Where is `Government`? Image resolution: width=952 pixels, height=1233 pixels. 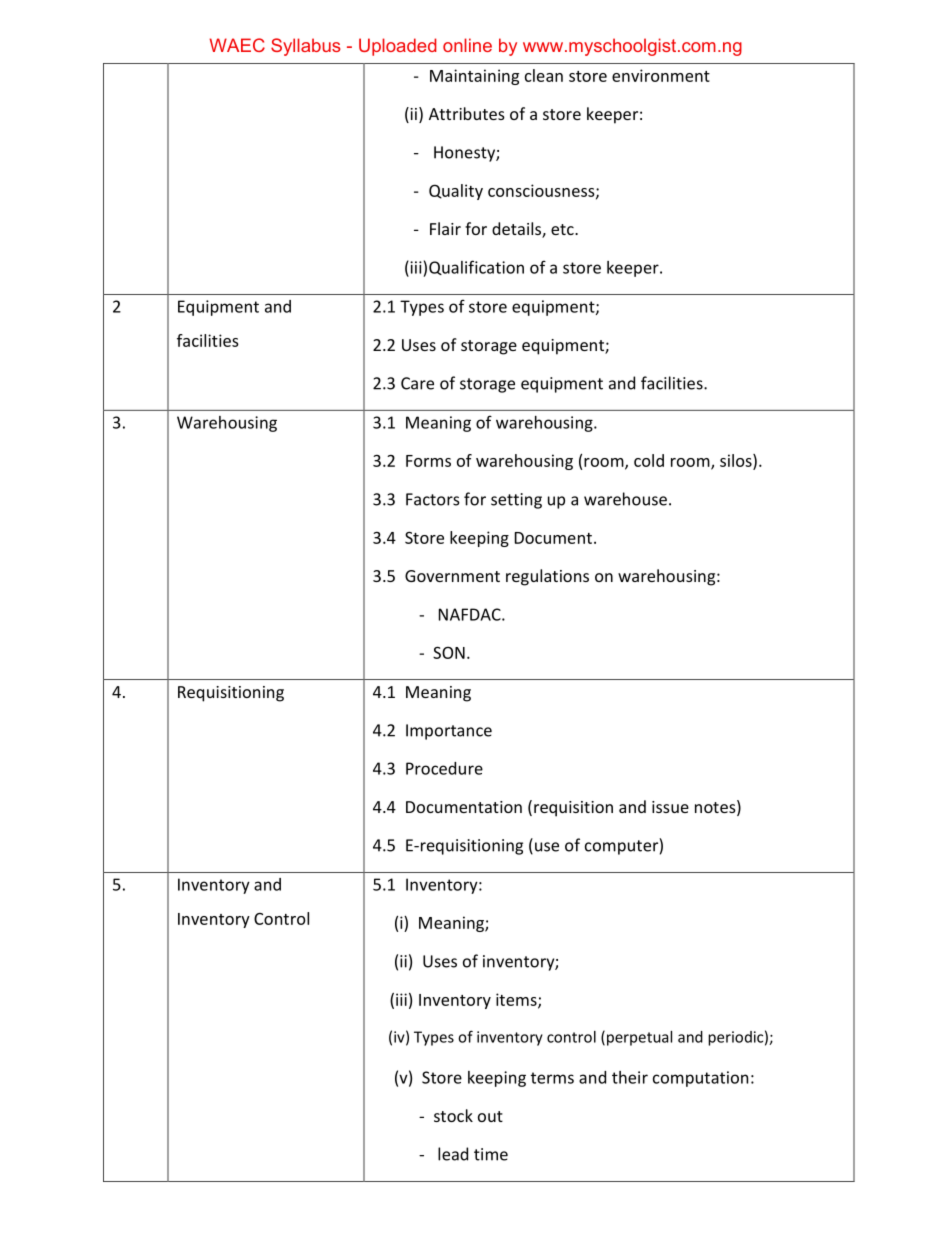
Government is located at coordinates (452, 576).
